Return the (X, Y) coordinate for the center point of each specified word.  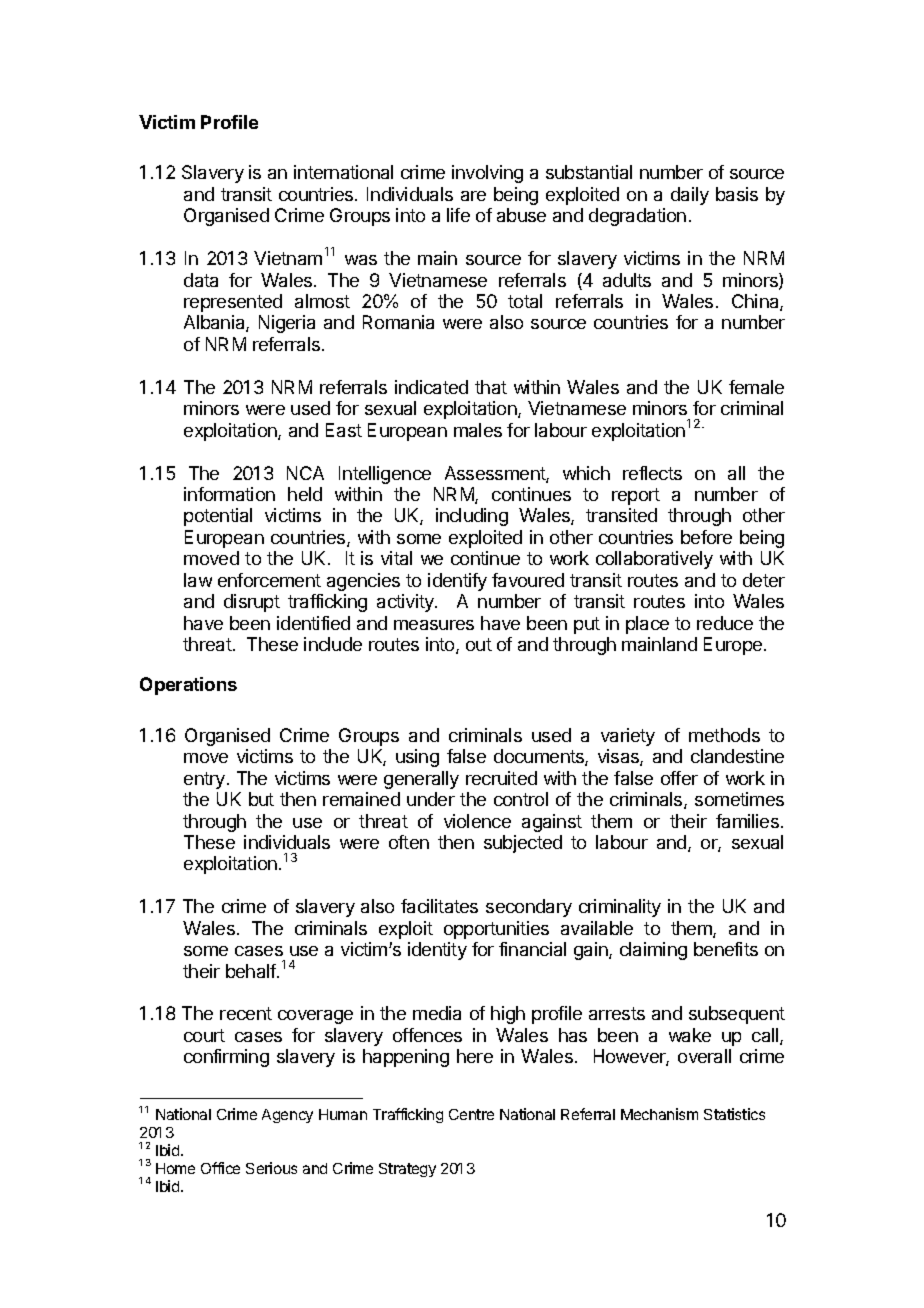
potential (218, 517)
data (201, 280)
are (473, 196)
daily (690, 196)
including (472, 517)
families (747, 821)
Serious (271, 1168)
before (706, 537)
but (261, 799)
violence (477, 821)
